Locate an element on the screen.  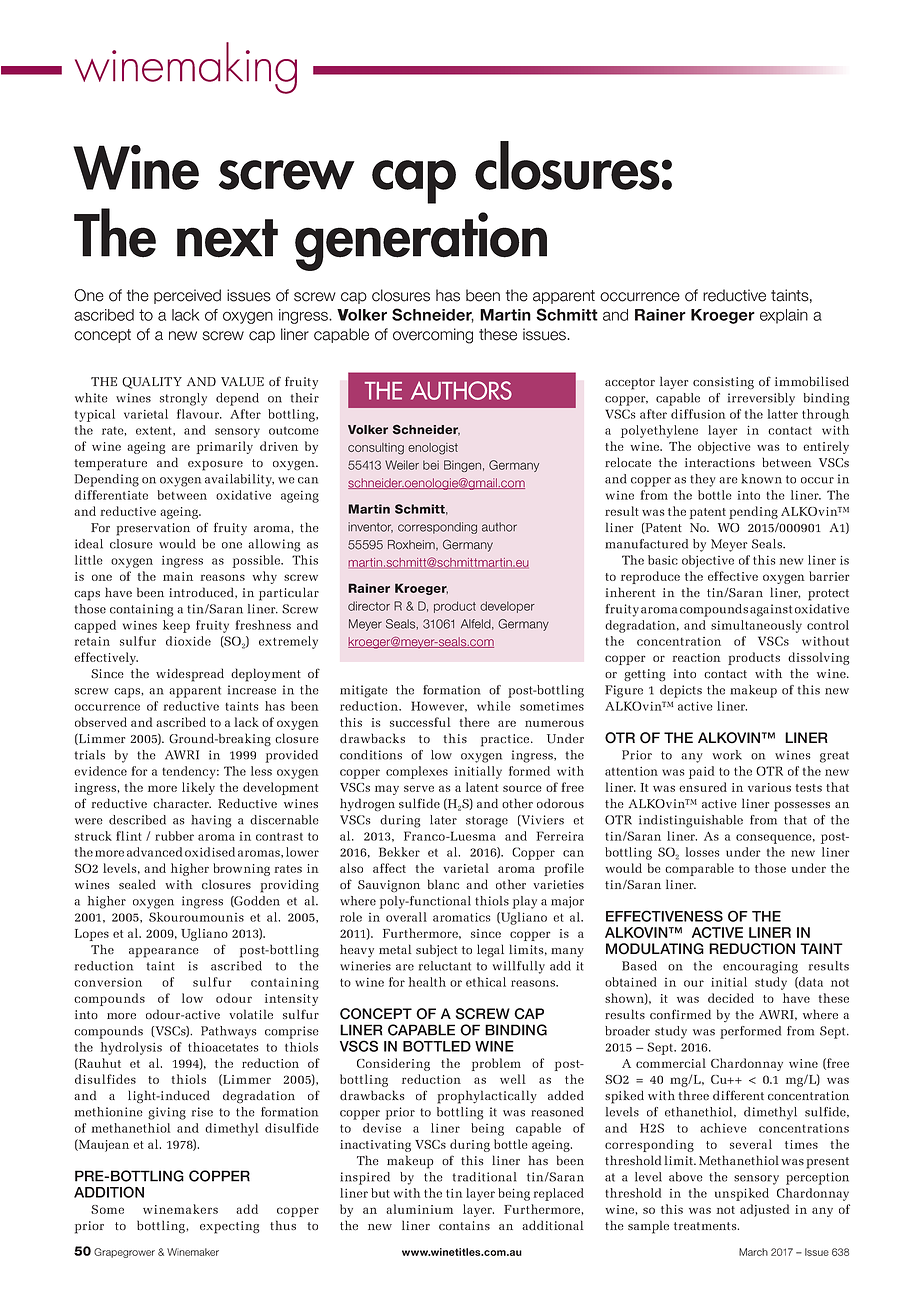
there is located at coordinates (474, 722).
